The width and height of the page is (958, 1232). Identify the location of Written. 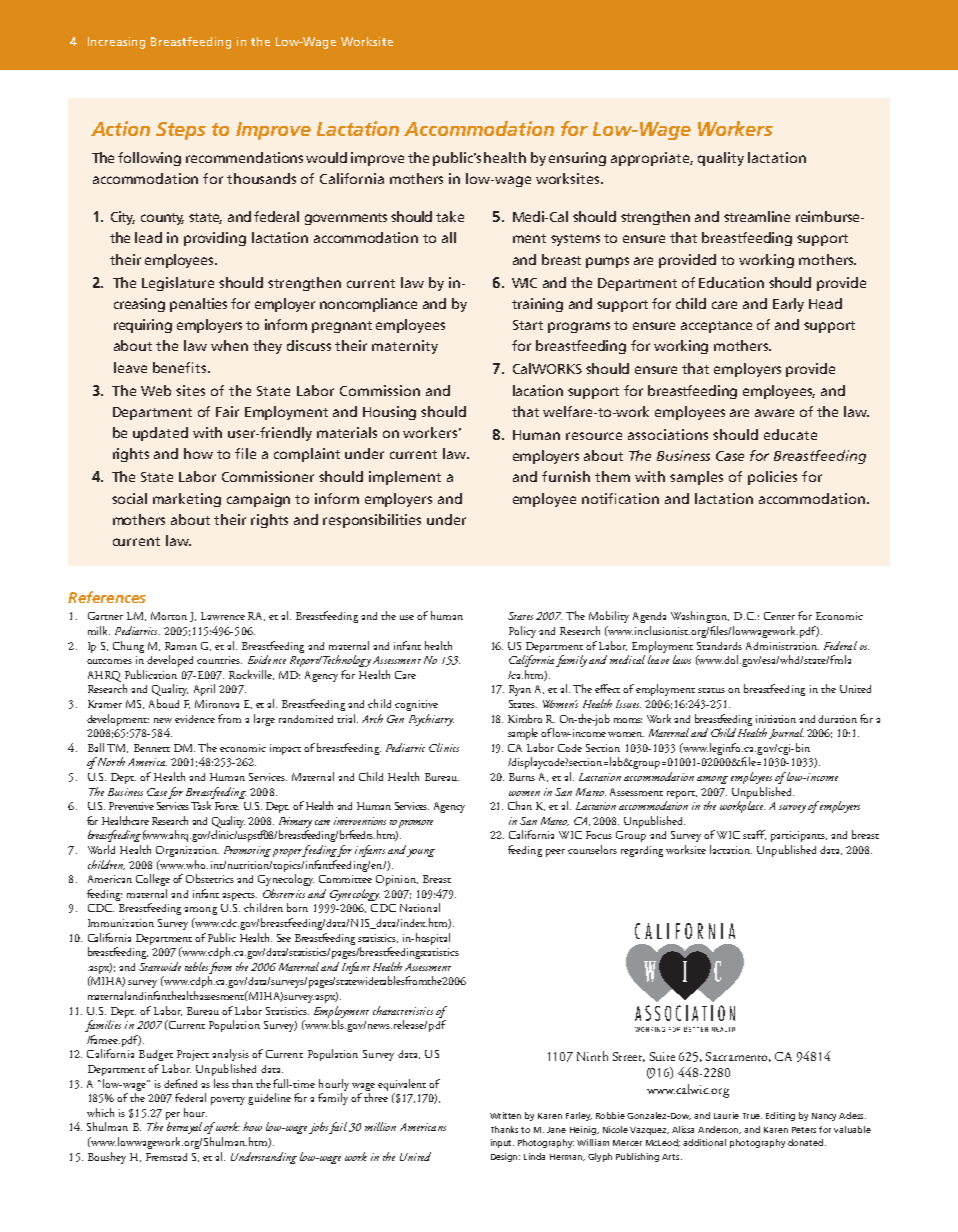
(505, 1115).
